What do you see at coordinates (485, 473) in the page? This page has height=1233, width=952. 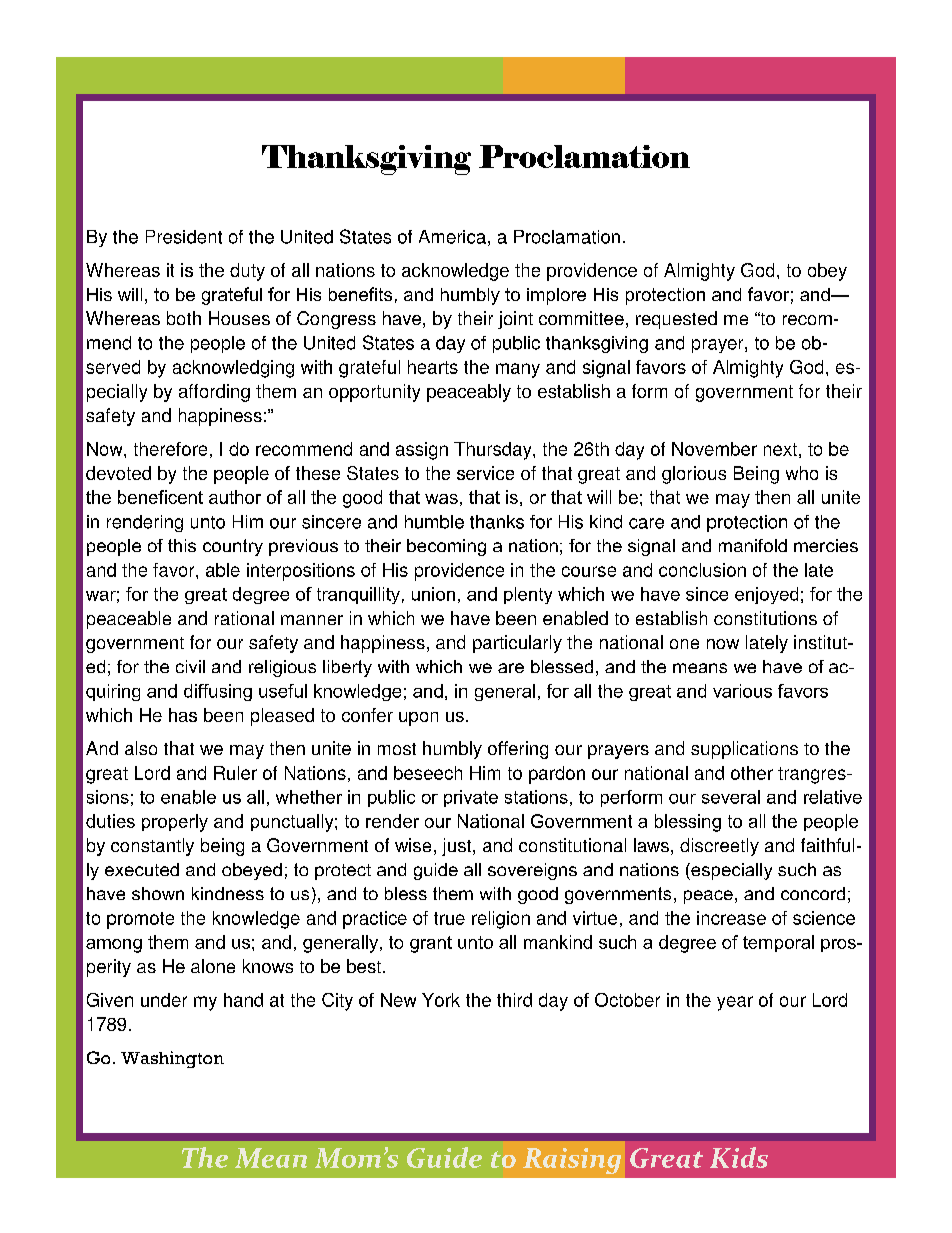 I see `service` at bounding box center [485, 473].
